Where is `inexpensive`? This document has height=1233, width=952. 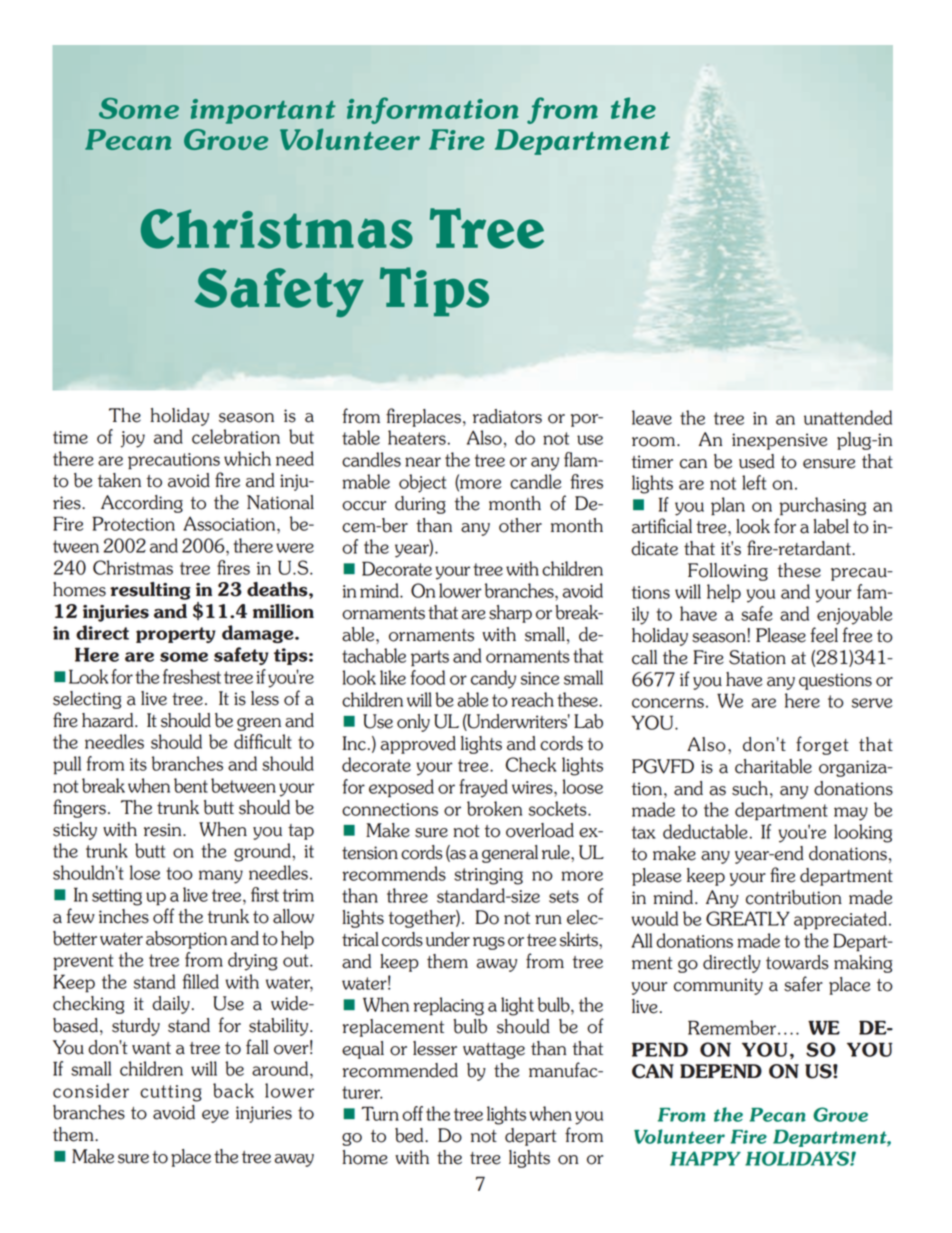 inexpensive is located at coordinates (779, 441).
